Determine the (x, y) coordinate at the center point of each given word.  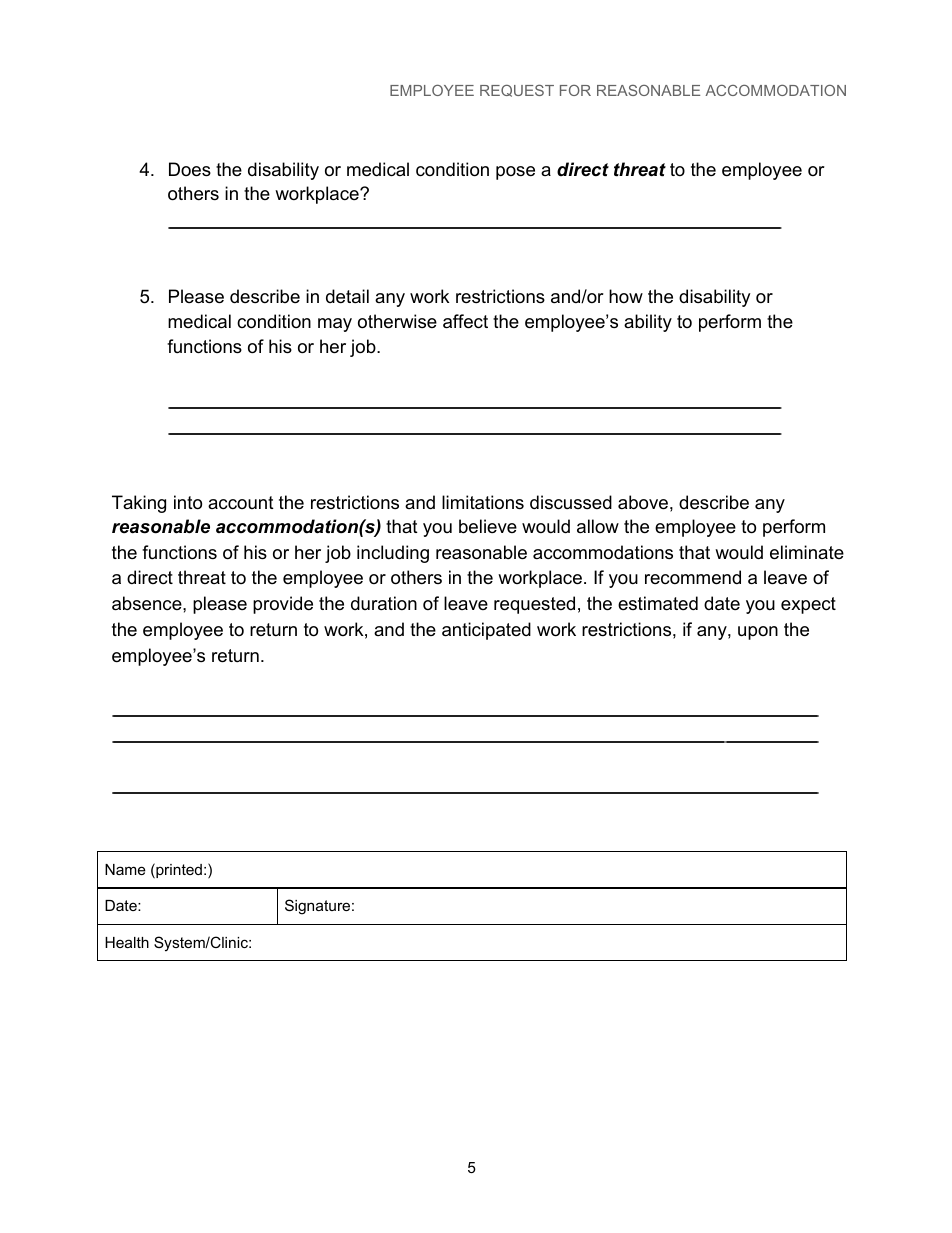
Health (127, 942)
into (188, 502)
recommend (693, 577)
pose (515, 173)
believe (488, 526)
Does (190, 169)
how (626, 296)
